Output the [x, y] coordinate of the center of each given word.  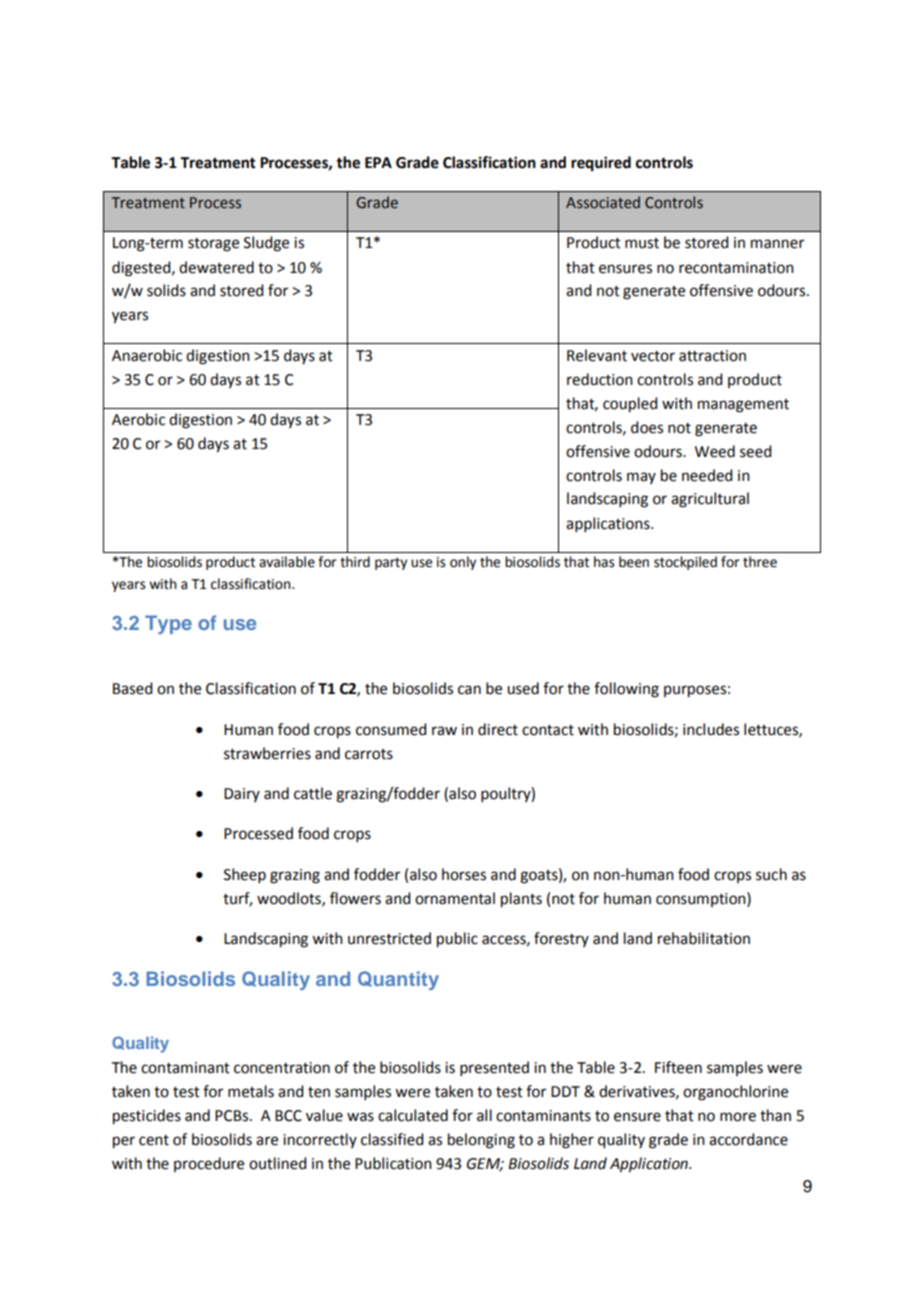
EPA [378, 162]
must [642, 243]
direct [498, 729]
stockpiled [685, 563]
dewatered [216, 267]
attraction [712, 356]
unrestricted [389, 938]
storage [213, 245]
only [463, 563]
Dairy [242, 795]
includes [711, 729]
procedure [209, 1164]
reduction [600, 379]
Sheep [245, 875]
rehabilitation [704, 938]
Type [168, 624]
